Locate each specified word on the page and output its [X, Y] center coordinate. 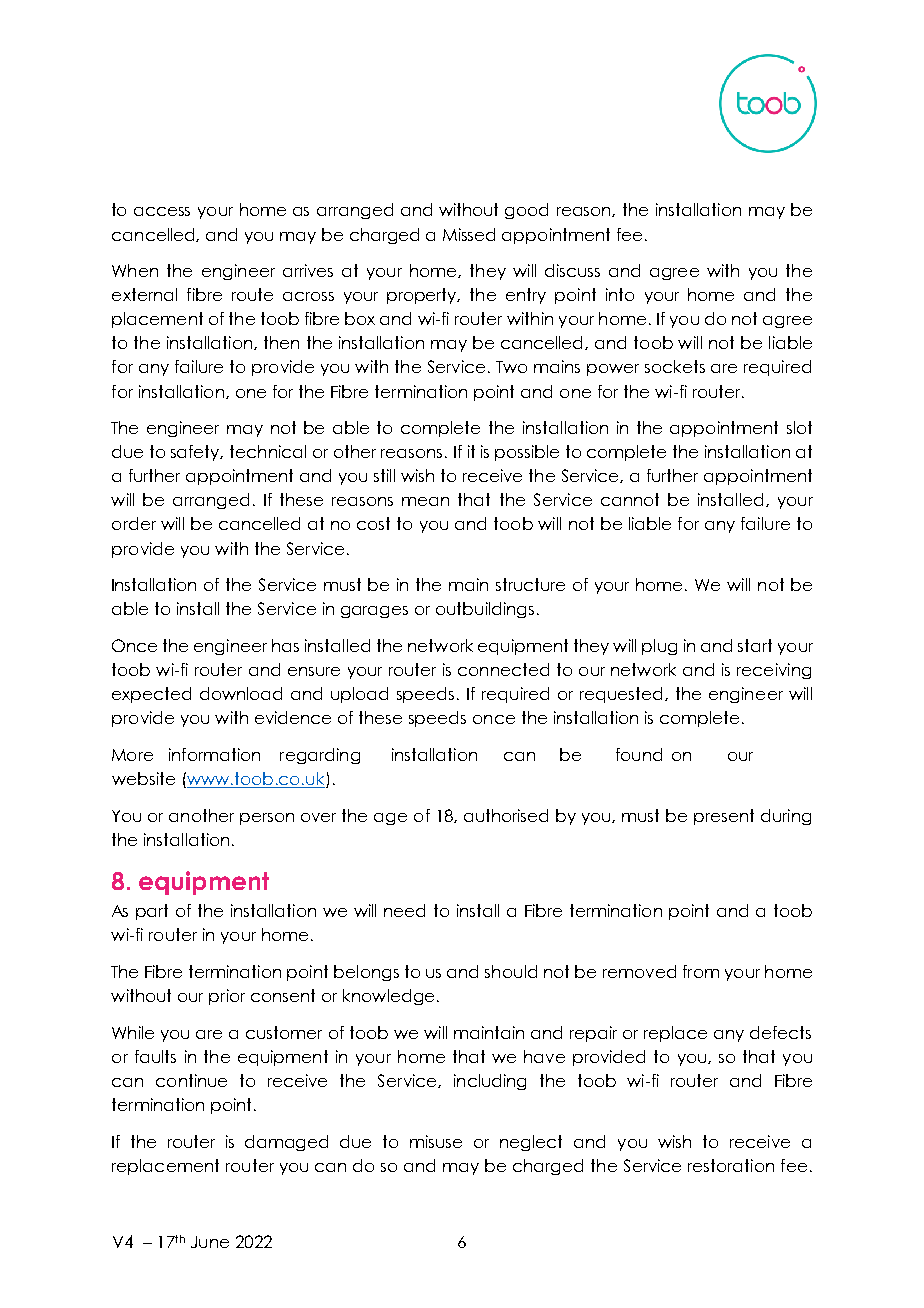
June [210, 1242]
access [162, 211]
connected [503, 669]
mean [425, 501]
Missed [469, 234]
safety [197, 453]
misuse [436, 1141]
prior [227, 997]
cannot [630, 499]
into [620, 294]
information [214, 754]
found [639, 754]
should [511, 971]
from [701, 971]
